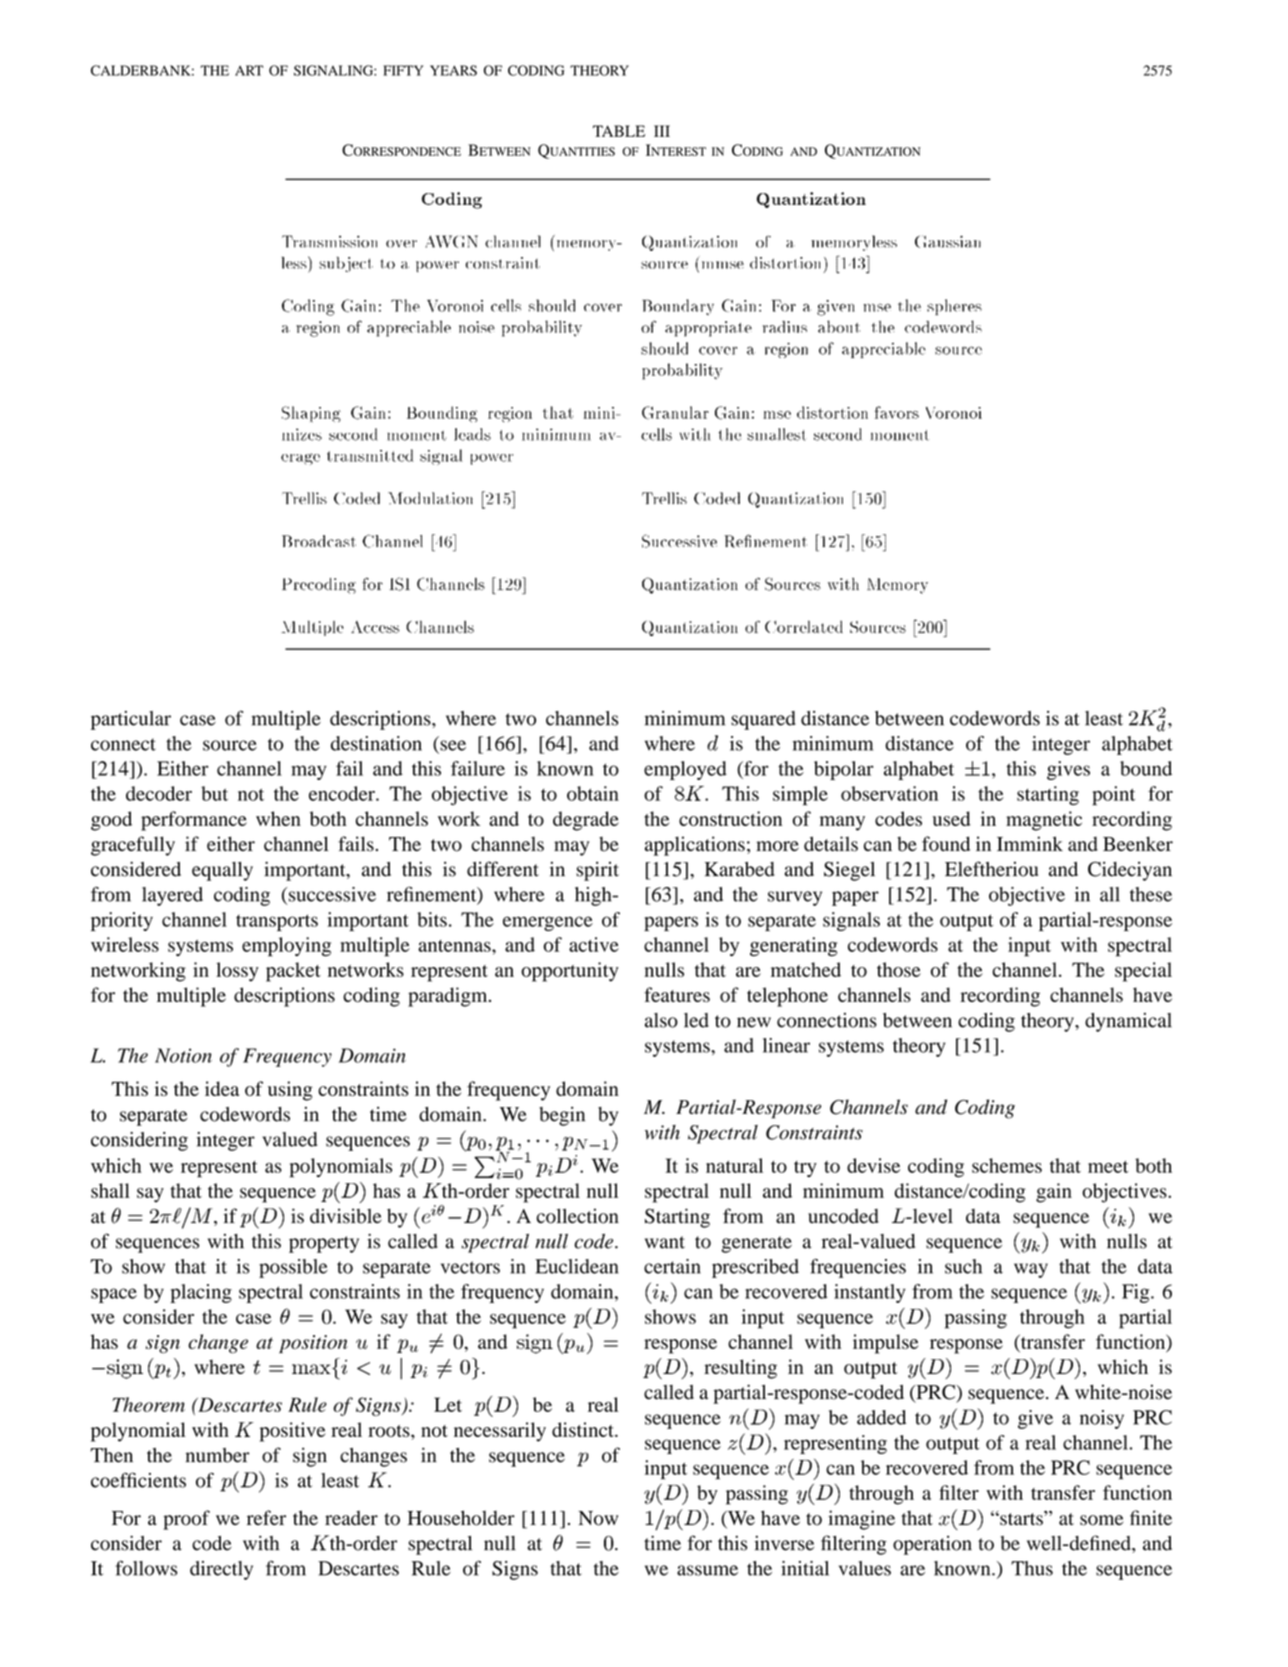 This screenshot has width=1288, height=1667. What do you see at coordinates (619, 131) in the screenshot?
I see `TABLE` at bounding box center [619, 131].
